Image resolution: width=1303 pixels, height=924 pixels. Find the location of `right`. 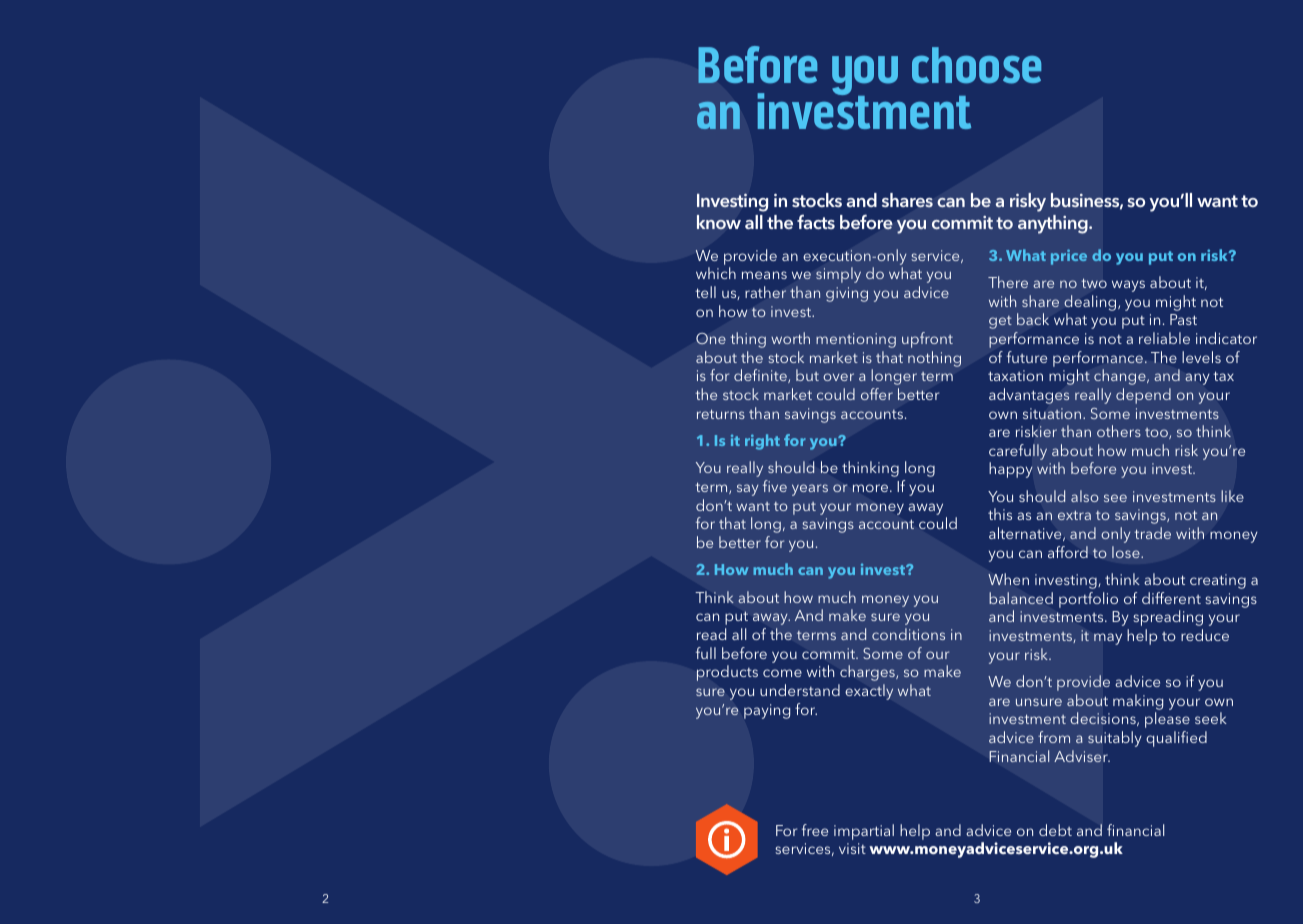

right is located at coordinates (762, 442).
